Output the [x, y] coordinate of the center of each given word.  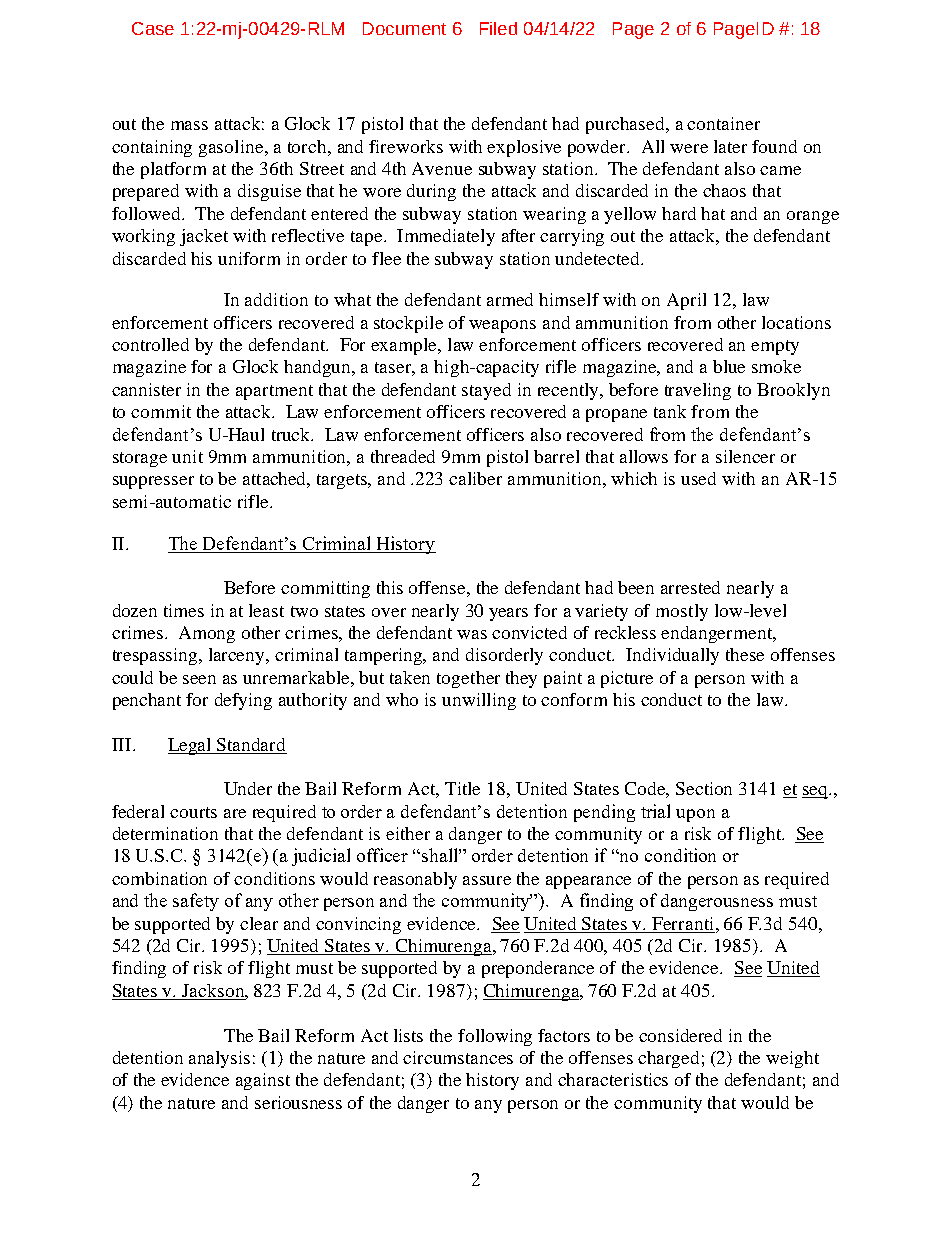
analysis [219, 1059]
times [184, 610]
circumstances [458, 1057]
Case [153, 28]
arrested [690, 587]
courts [193, 812]
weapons [502, 326]
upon [695, 815]
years [508, 614]
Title [462, 788]
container [723, 123]
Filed [498, 28]
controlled [150, 344]
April [686, 301]
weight [792, 1059]
